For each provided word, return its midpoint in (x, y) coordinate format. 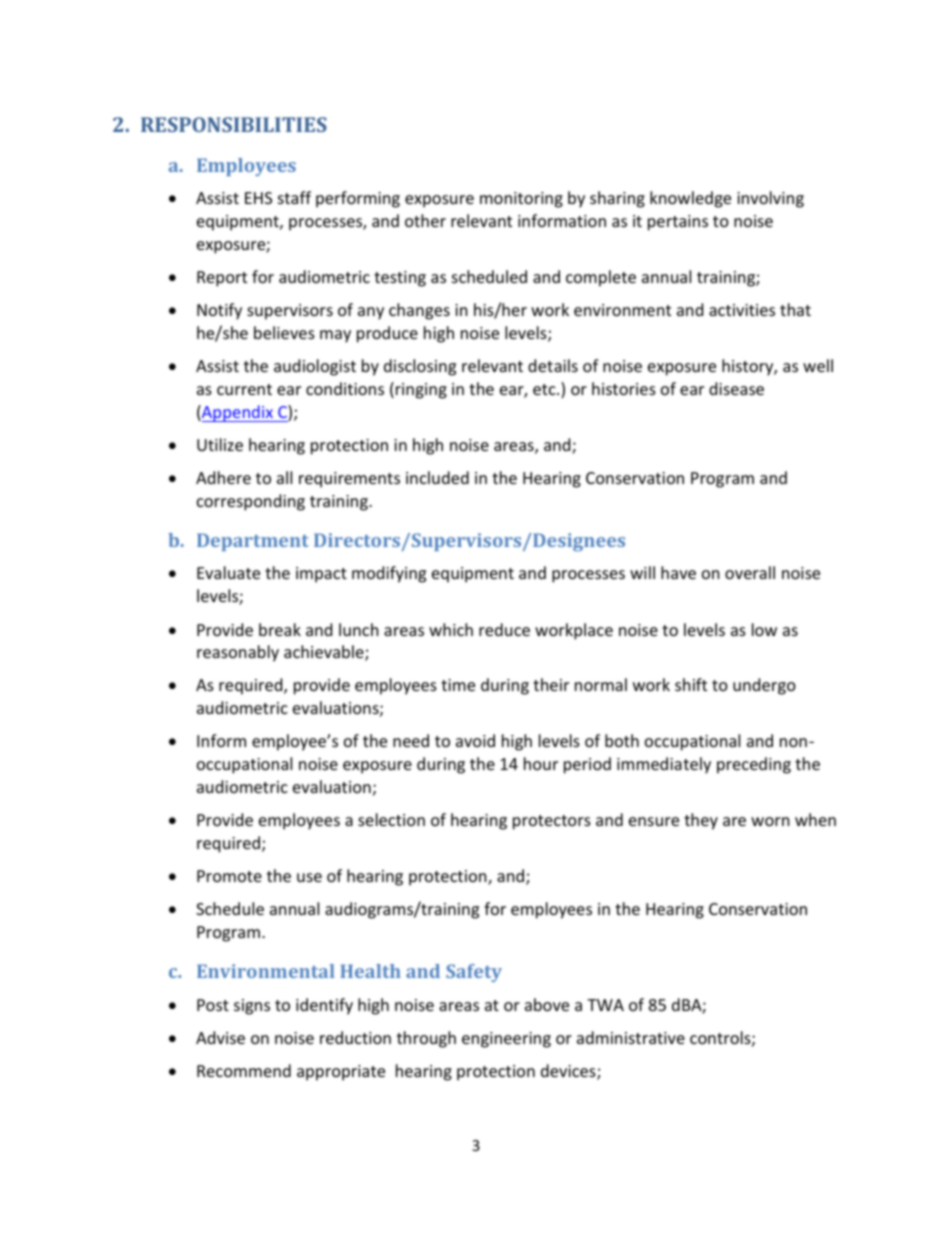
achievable (325, 653)
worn (770, 821)
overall (750, 572)
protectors (552, 822)
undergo (764, 686)
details (553, 365)
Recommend (244, 1070)
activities (742, 310)
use (309, 877)
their (551, 684)
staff (294, 197)
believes (284, 332)
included (437, 477)
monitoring (521, 200)
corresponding (251, 502)
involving (770, 199)
